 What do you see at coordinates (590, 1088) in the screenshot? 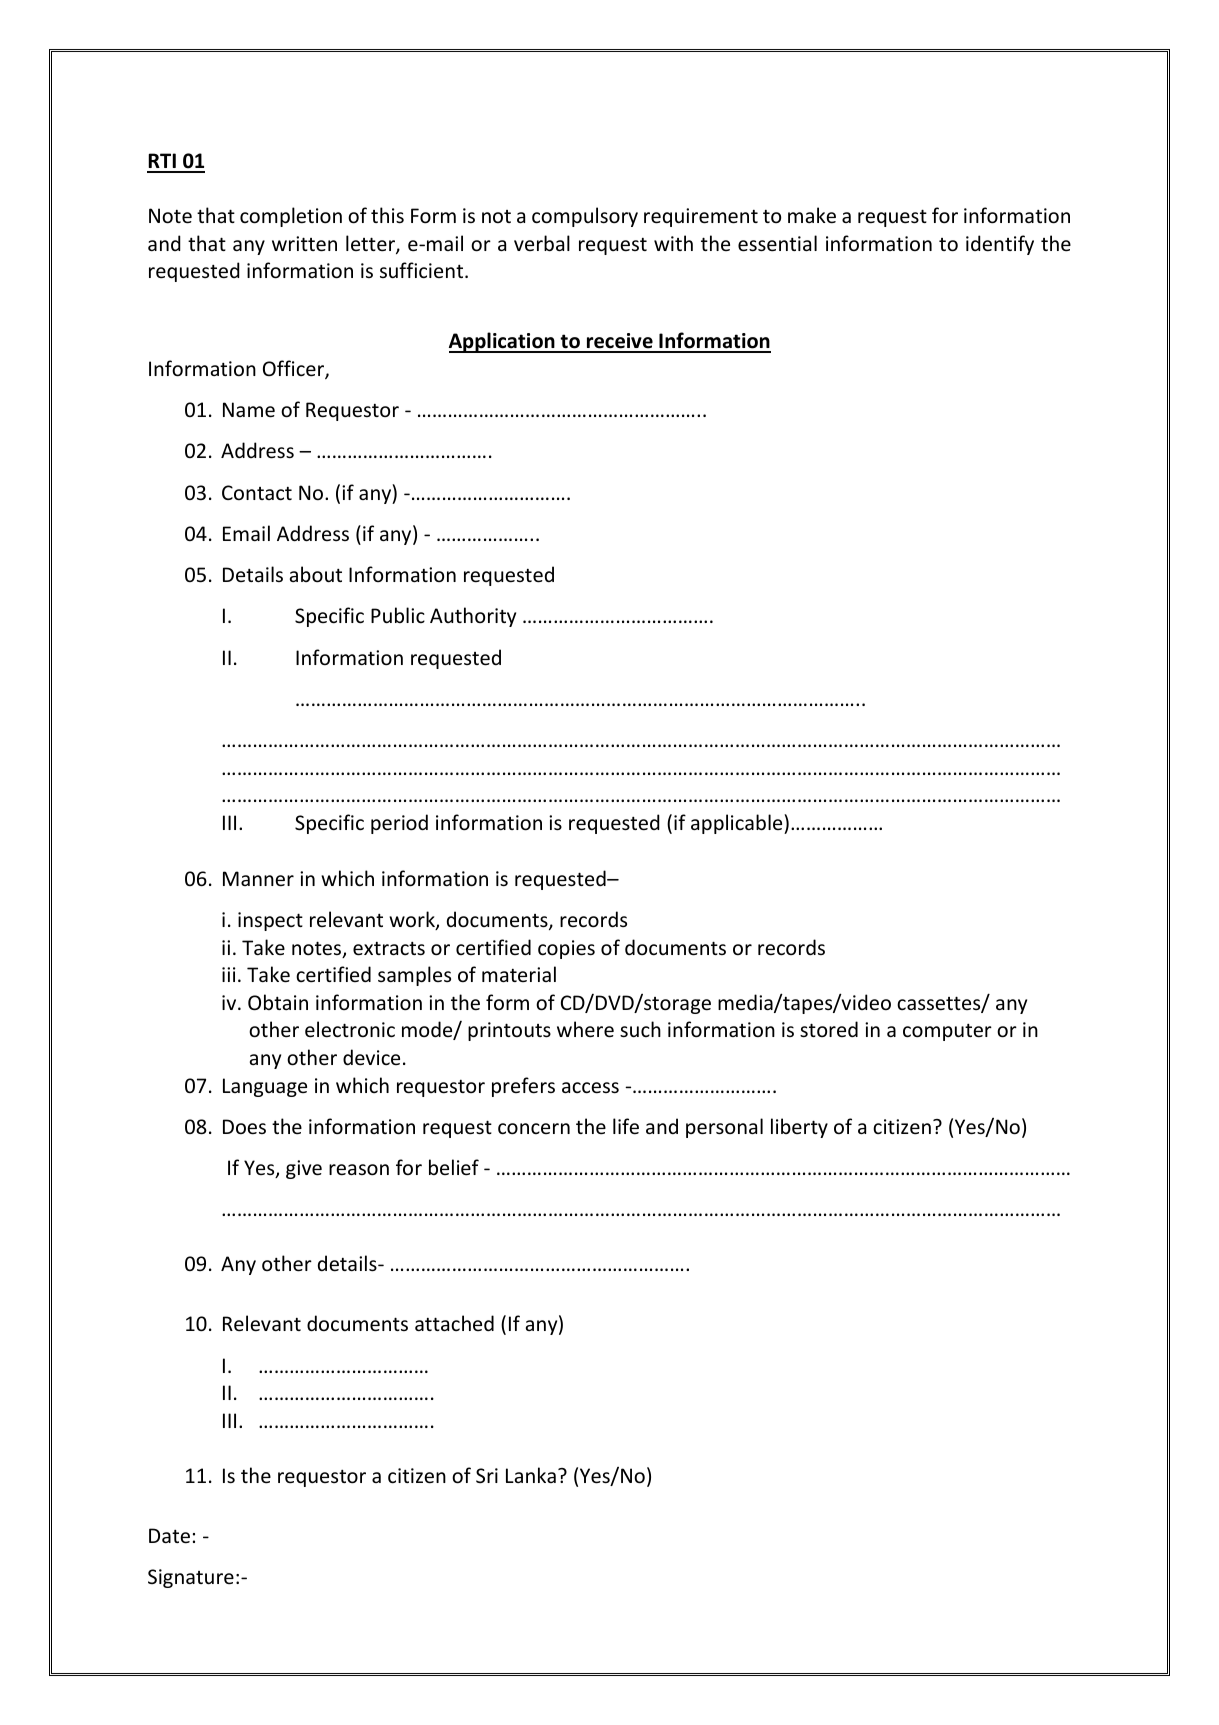
I see `access` at bounding box center [590, 1088].
